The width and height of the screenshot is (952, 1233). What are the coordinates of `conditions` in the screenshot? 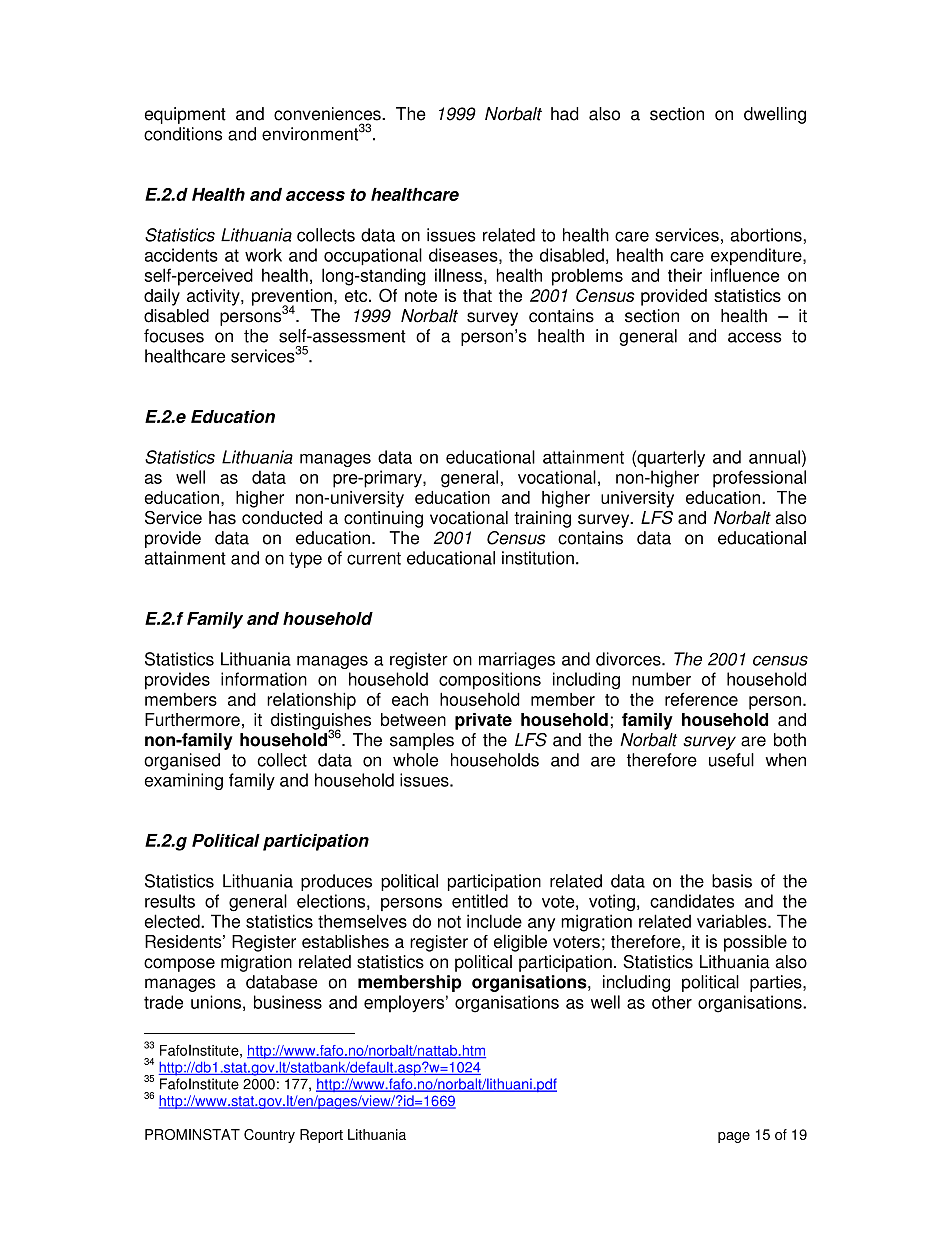 It's located at (183, 134).
